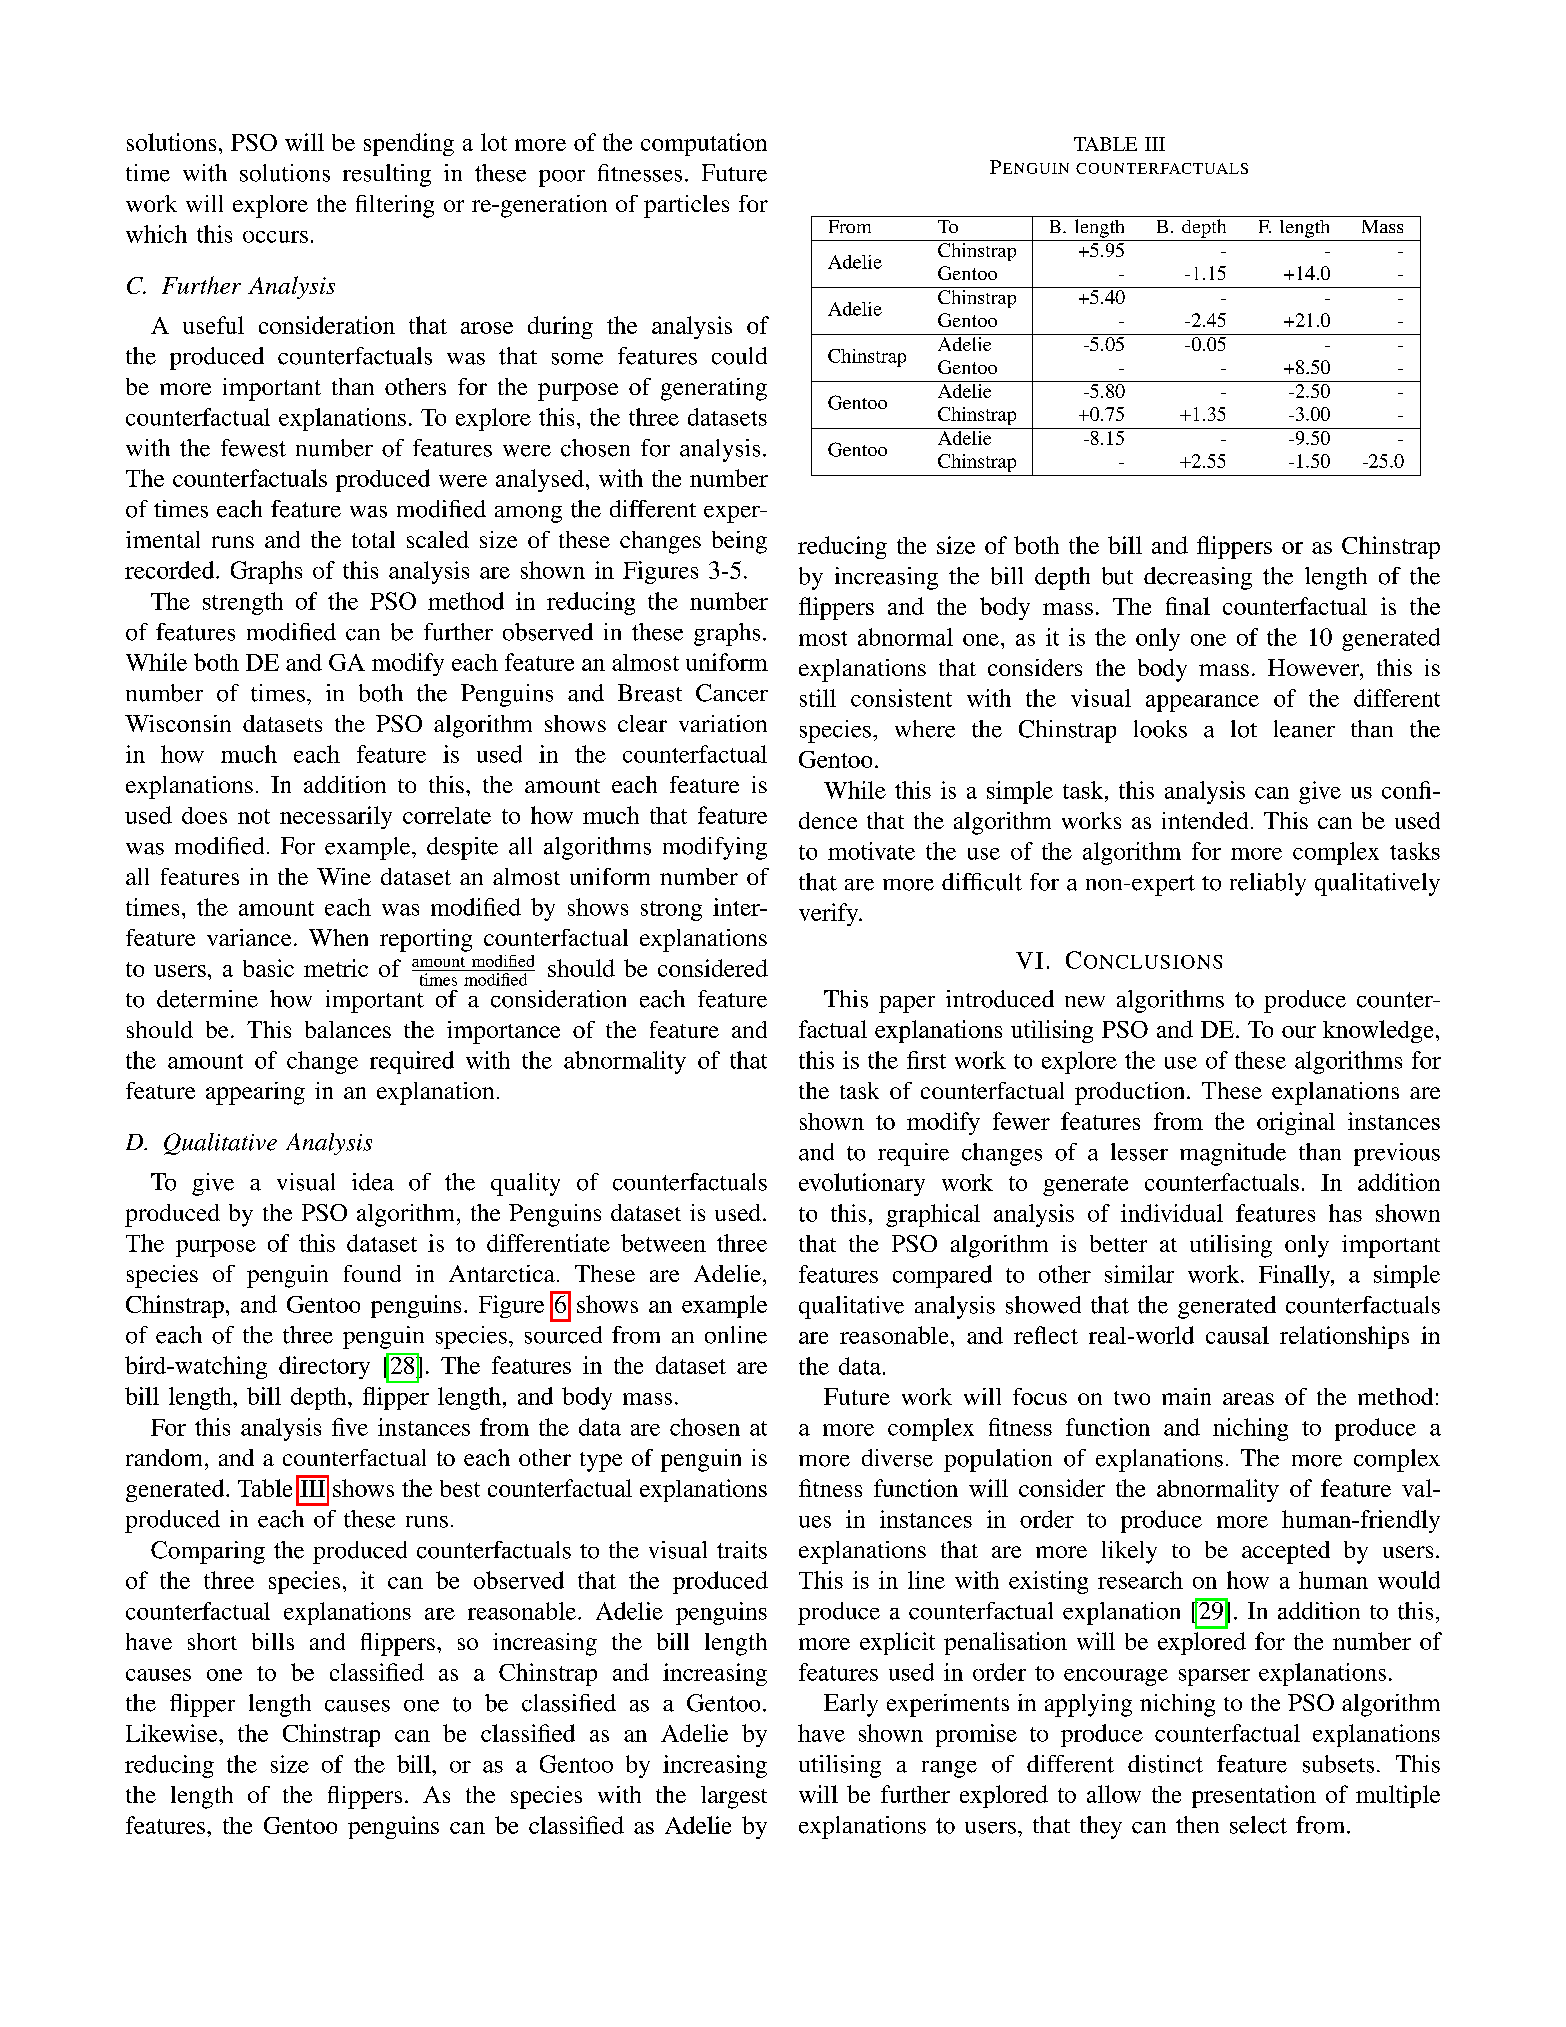 The height and width of the screenshot is (2027, 1566). What do you see at coordinates (173, 1733) in the screenshot?
I see `Likewise` at bounding box center [173, 1733].
